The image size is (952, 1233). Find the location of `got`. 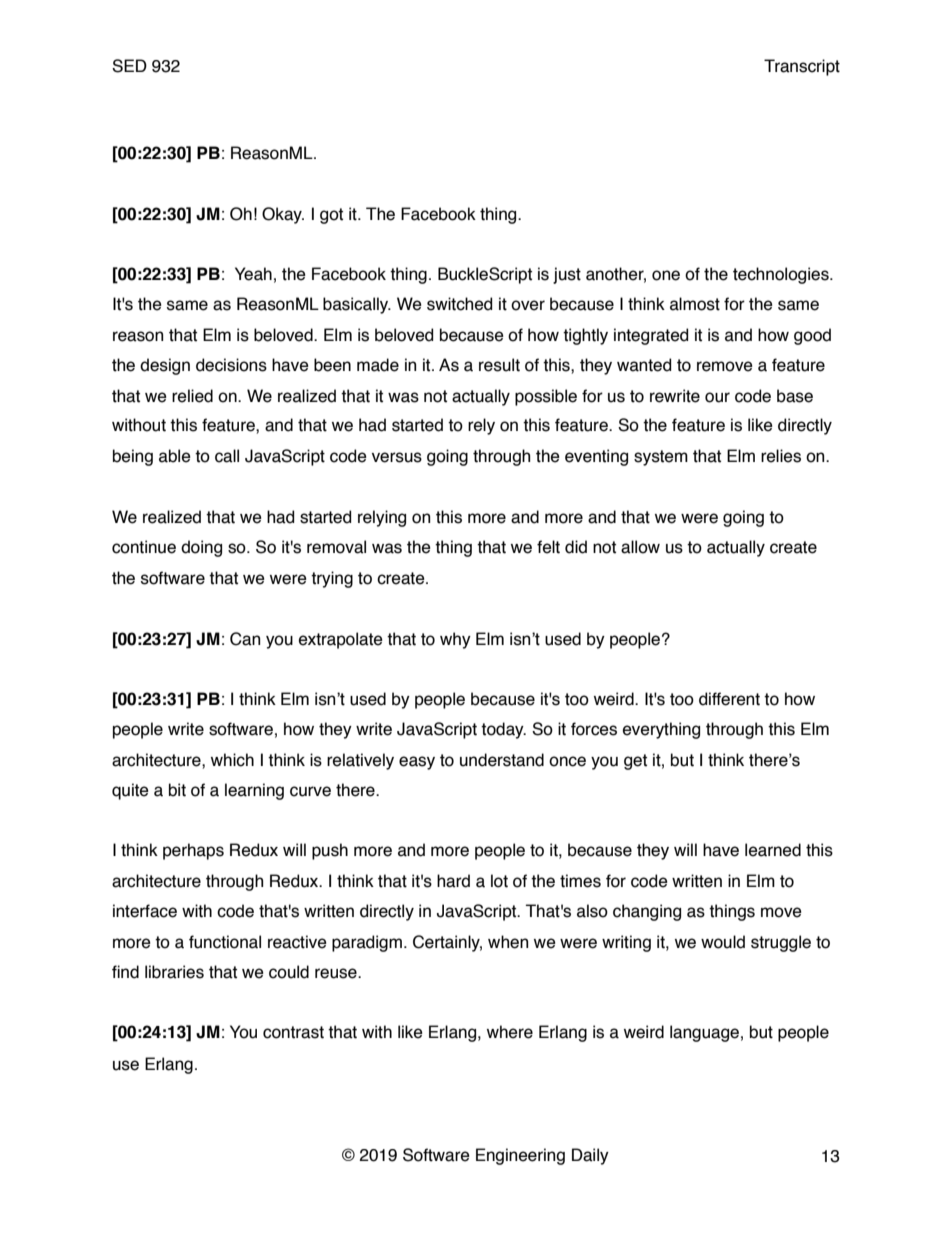

got is located at coordinates (331, 216).
